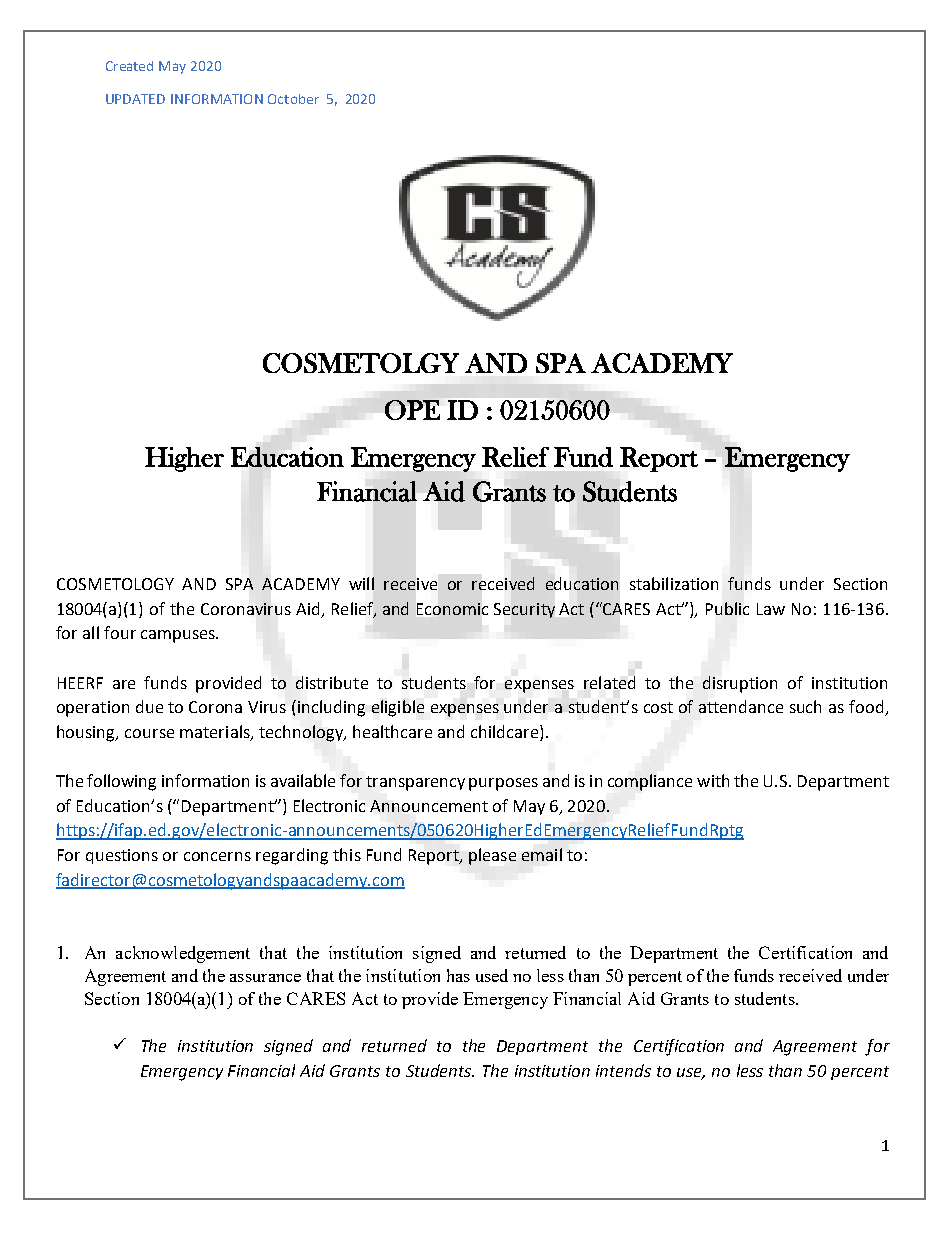 The height and width of the image is (1233, 952). I want to click on UPDATED, so click(135, 99).
